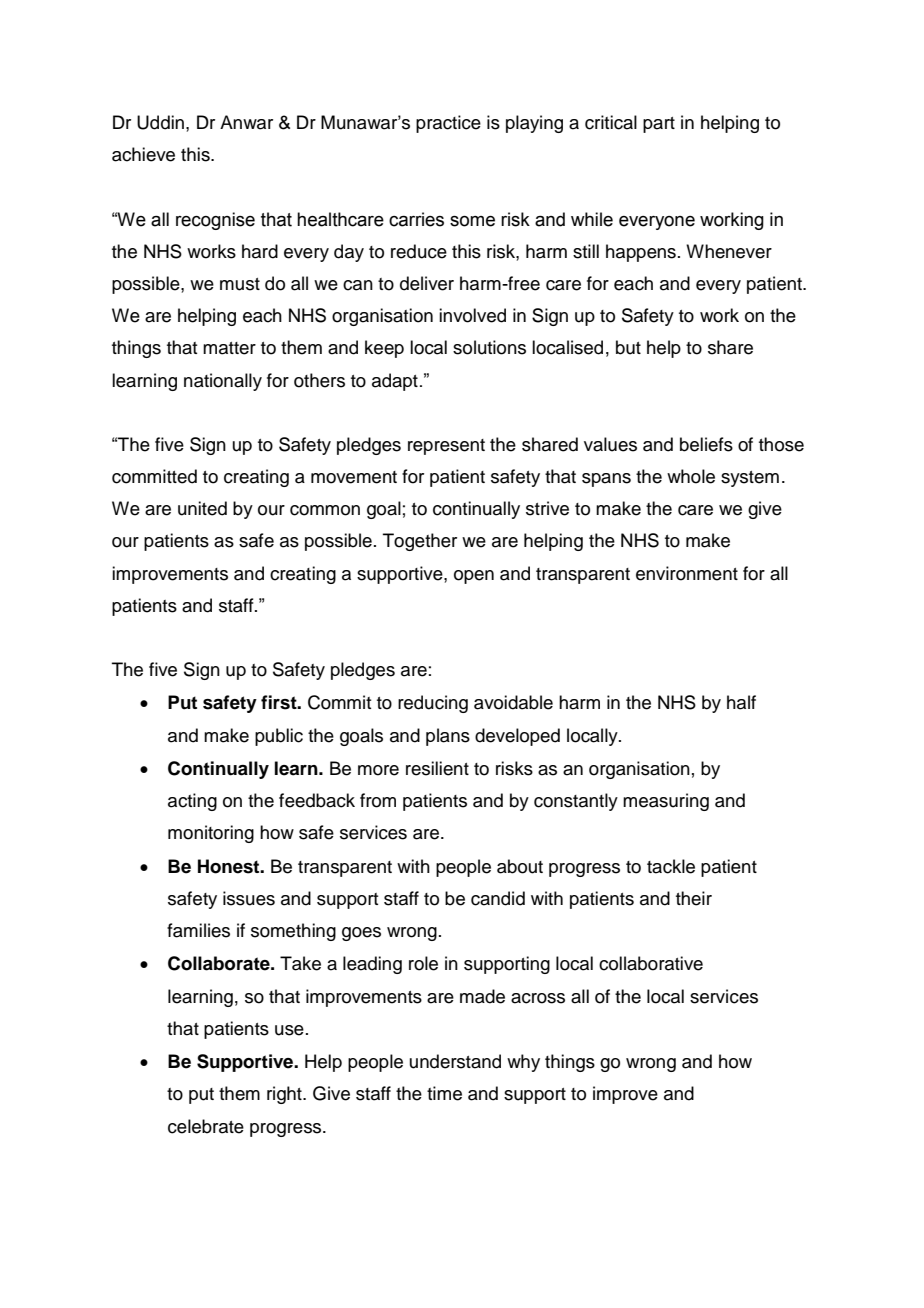  What do you see at coordinates (666, 802) in the screenshot?
I see `measuring` at bounding box center [666, 802].
